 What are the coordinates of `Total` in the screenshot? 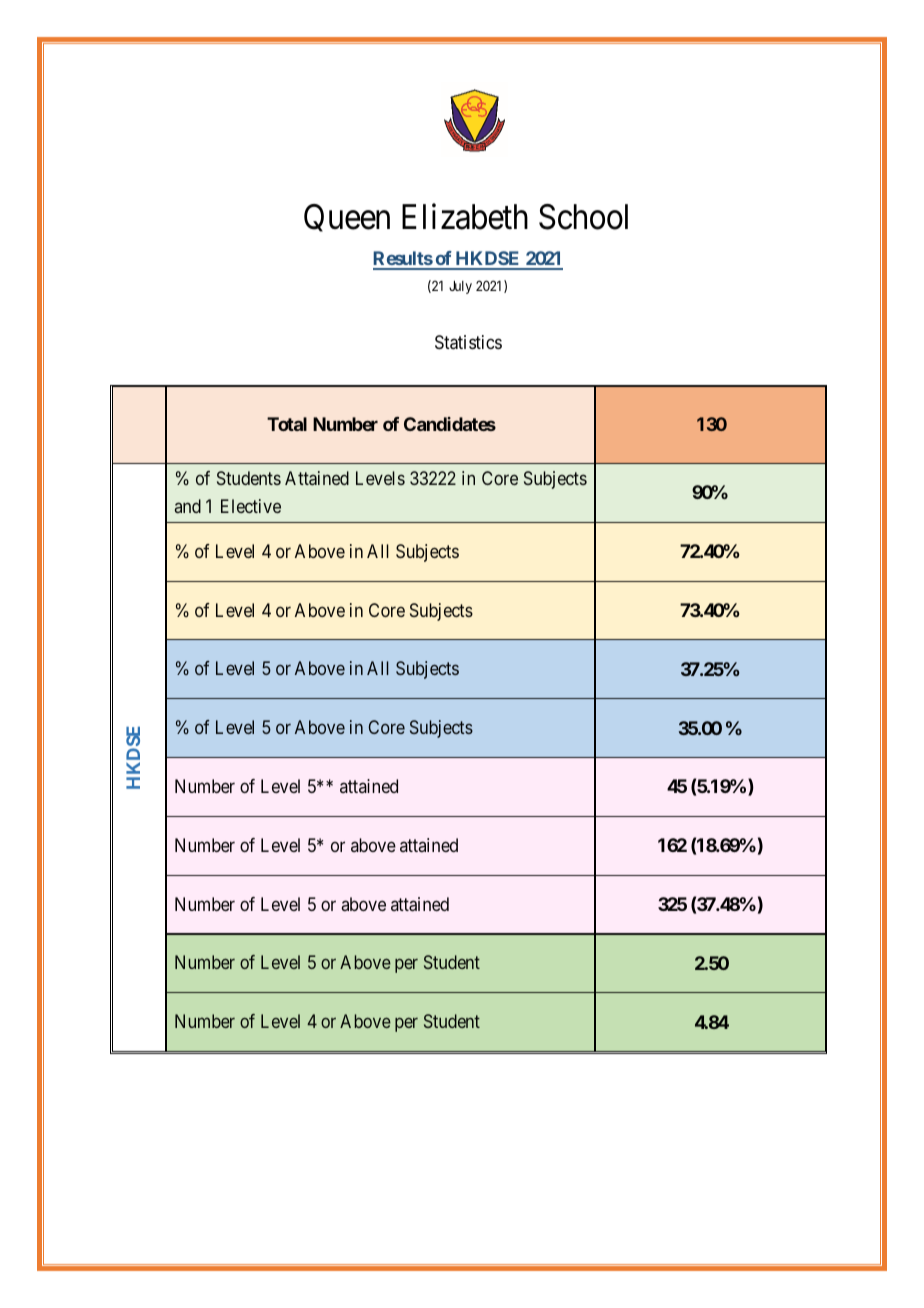 It's located at (287, 424).
